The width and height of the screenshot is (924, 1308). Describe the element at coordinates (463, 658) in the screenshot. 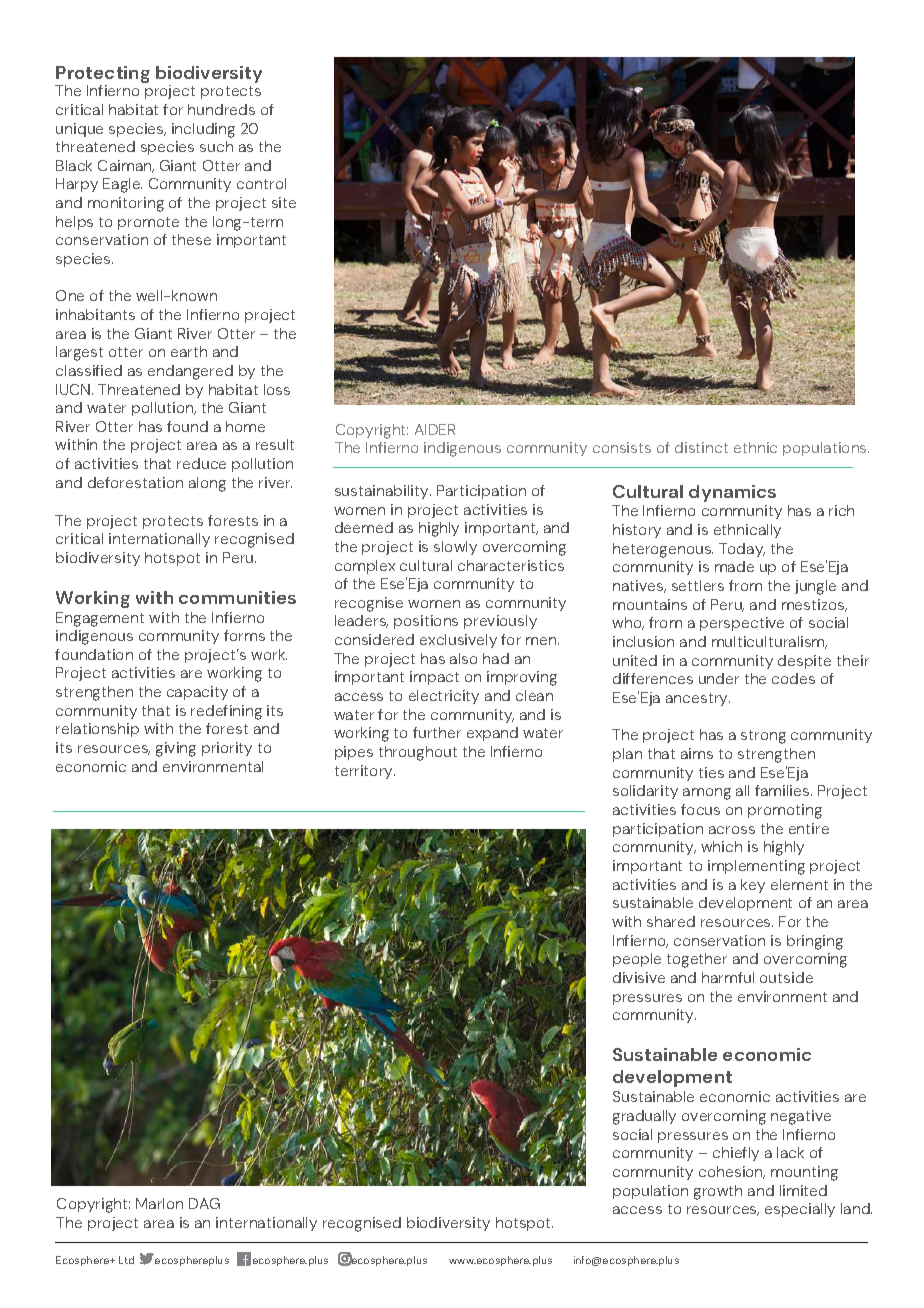

I see `also` at that location.
